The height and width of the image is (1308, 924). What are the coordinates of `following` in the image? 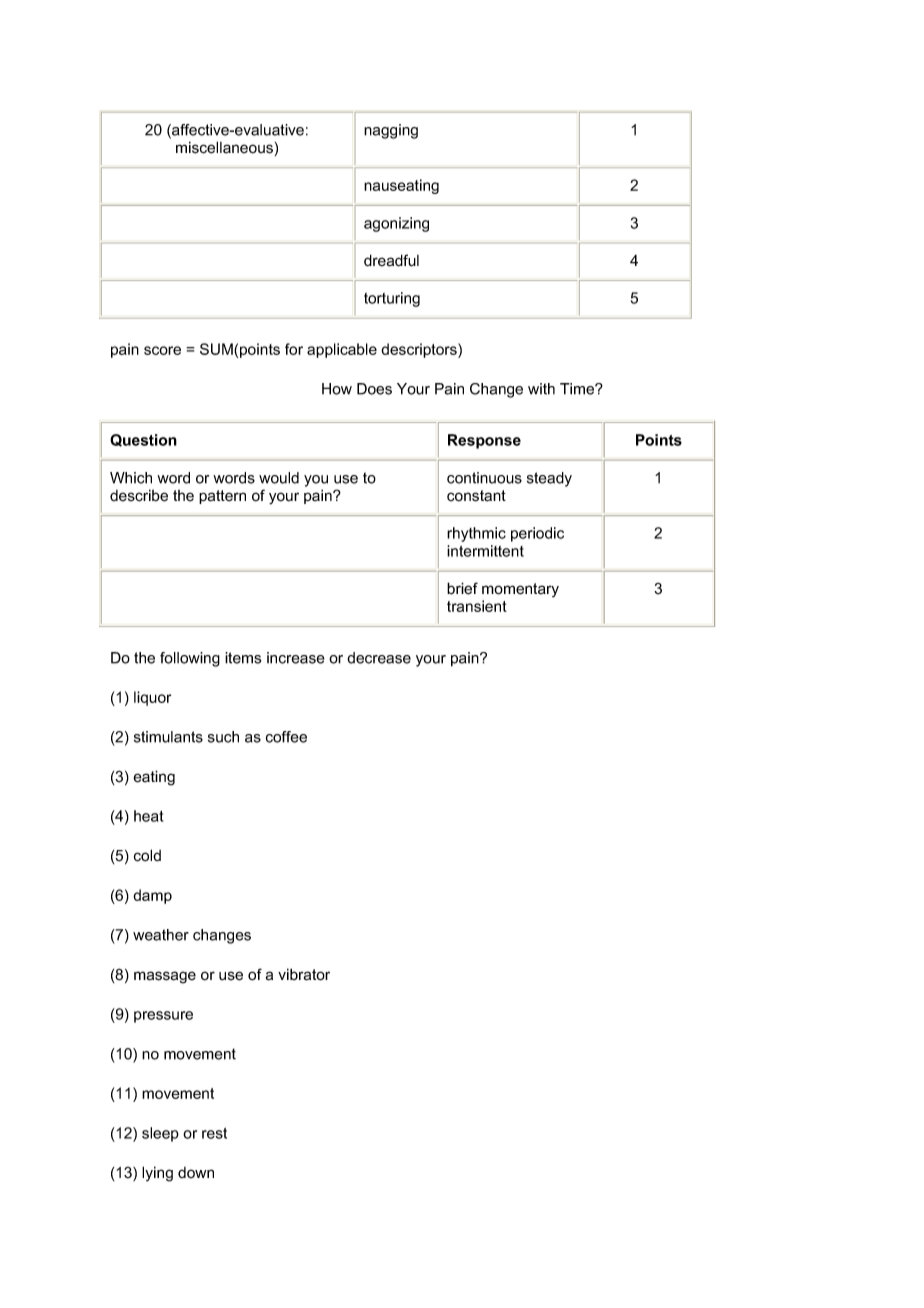 It's located at (190, 659).
